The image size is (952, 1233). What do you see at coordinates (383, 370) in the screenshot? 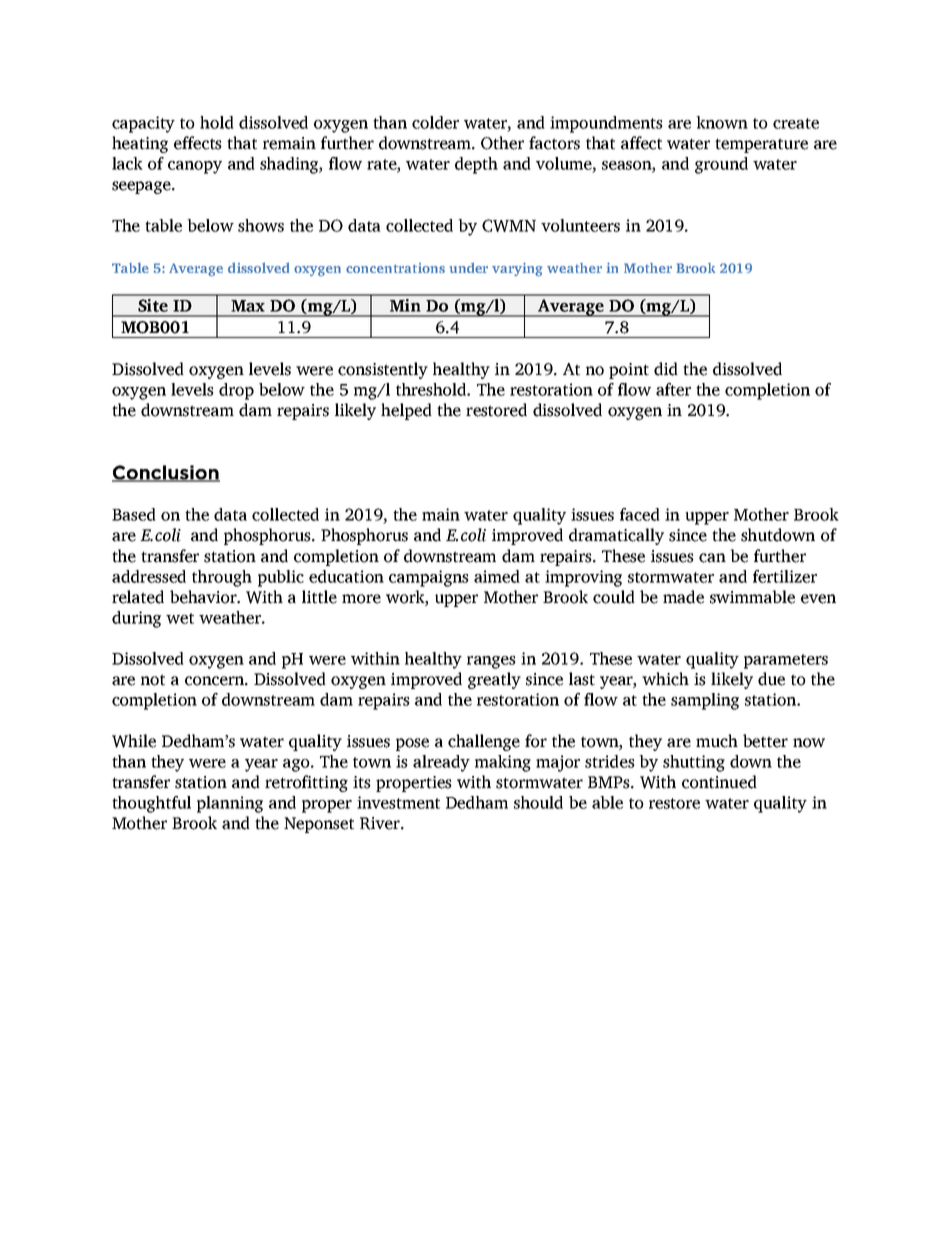
I see `consistently` at bounding box center [383, 370].
